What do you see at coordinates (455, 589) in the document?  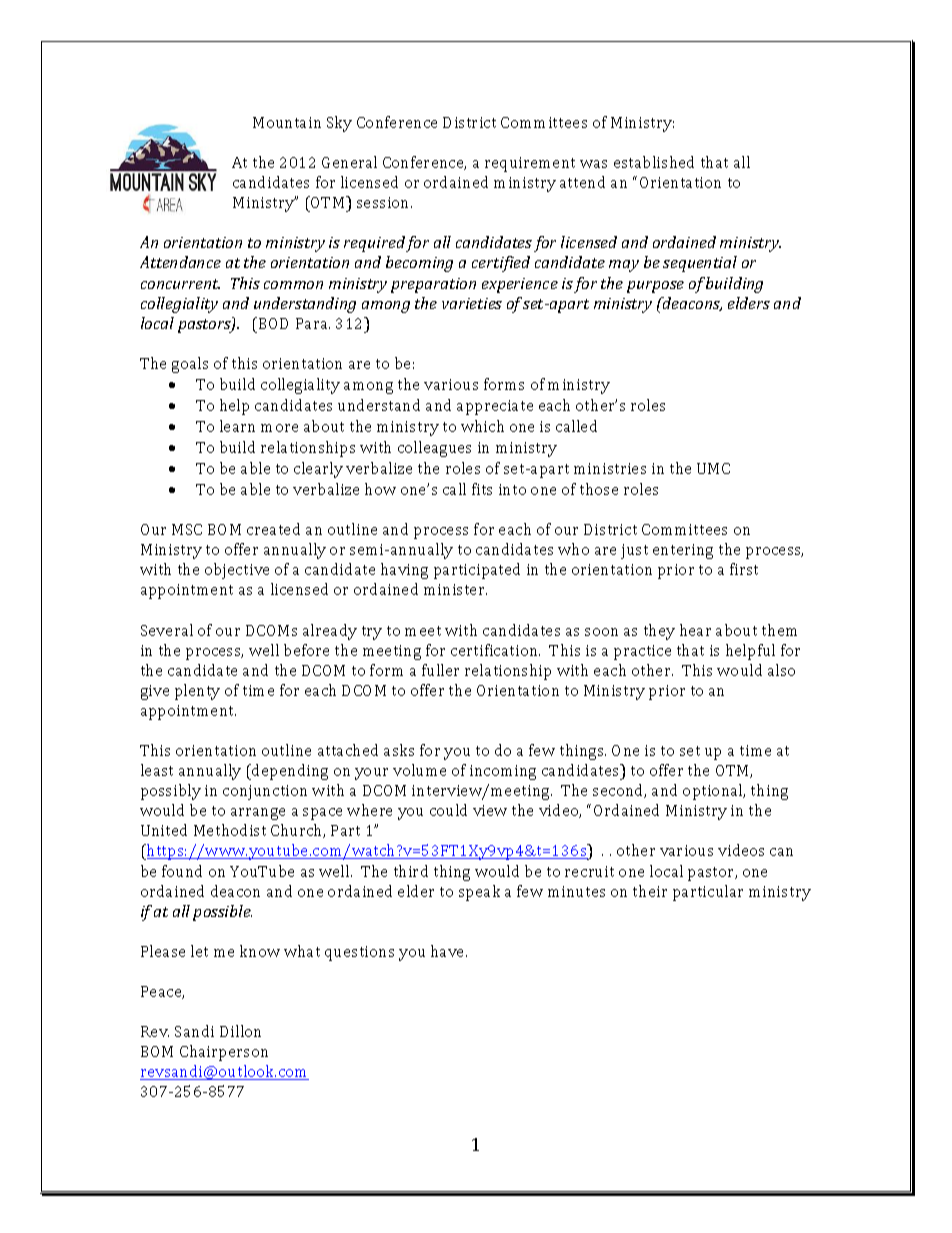 I see `minister` at bounding box center [455, 589].
